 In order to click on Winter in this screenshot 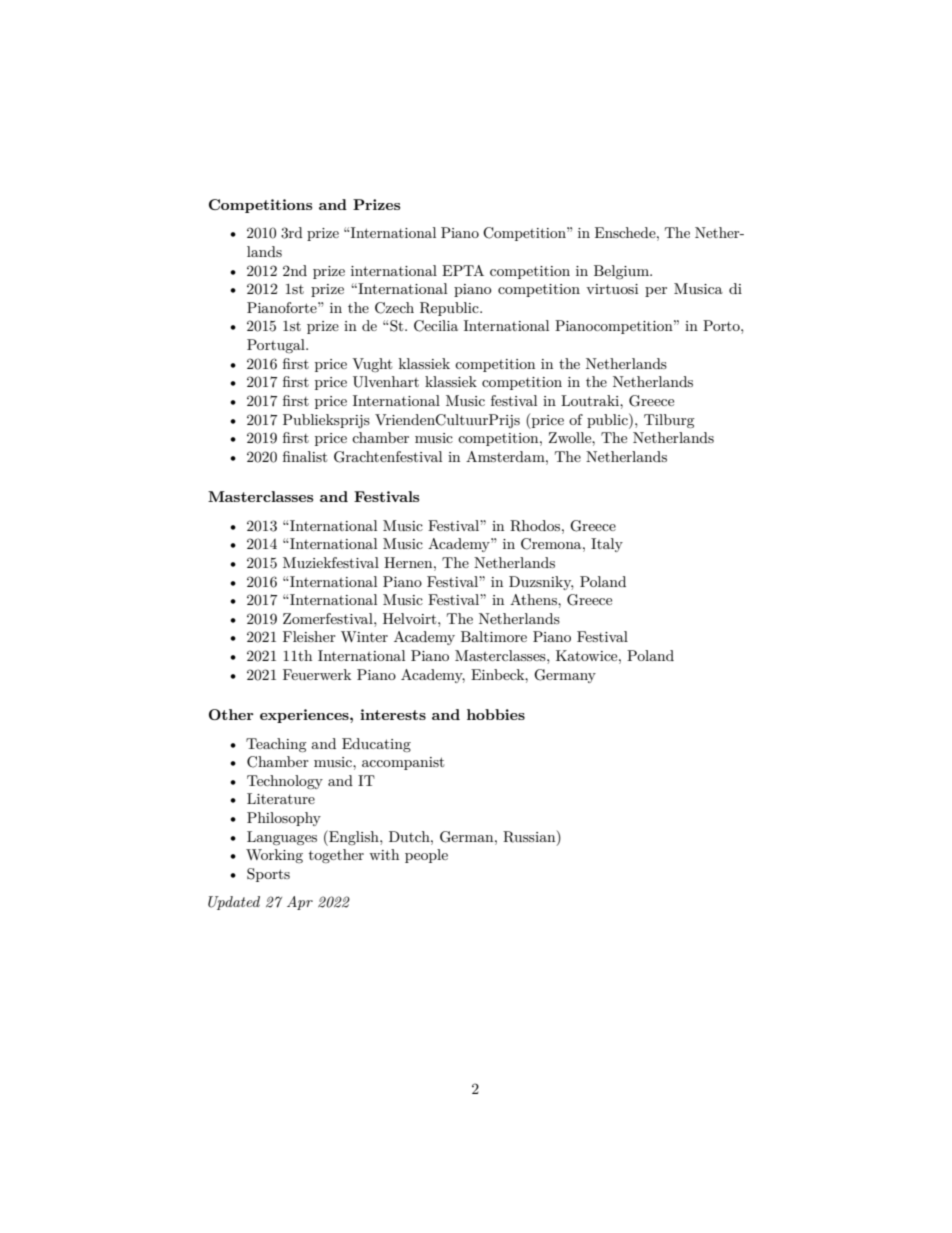, I will do `click(364, 636)`.
